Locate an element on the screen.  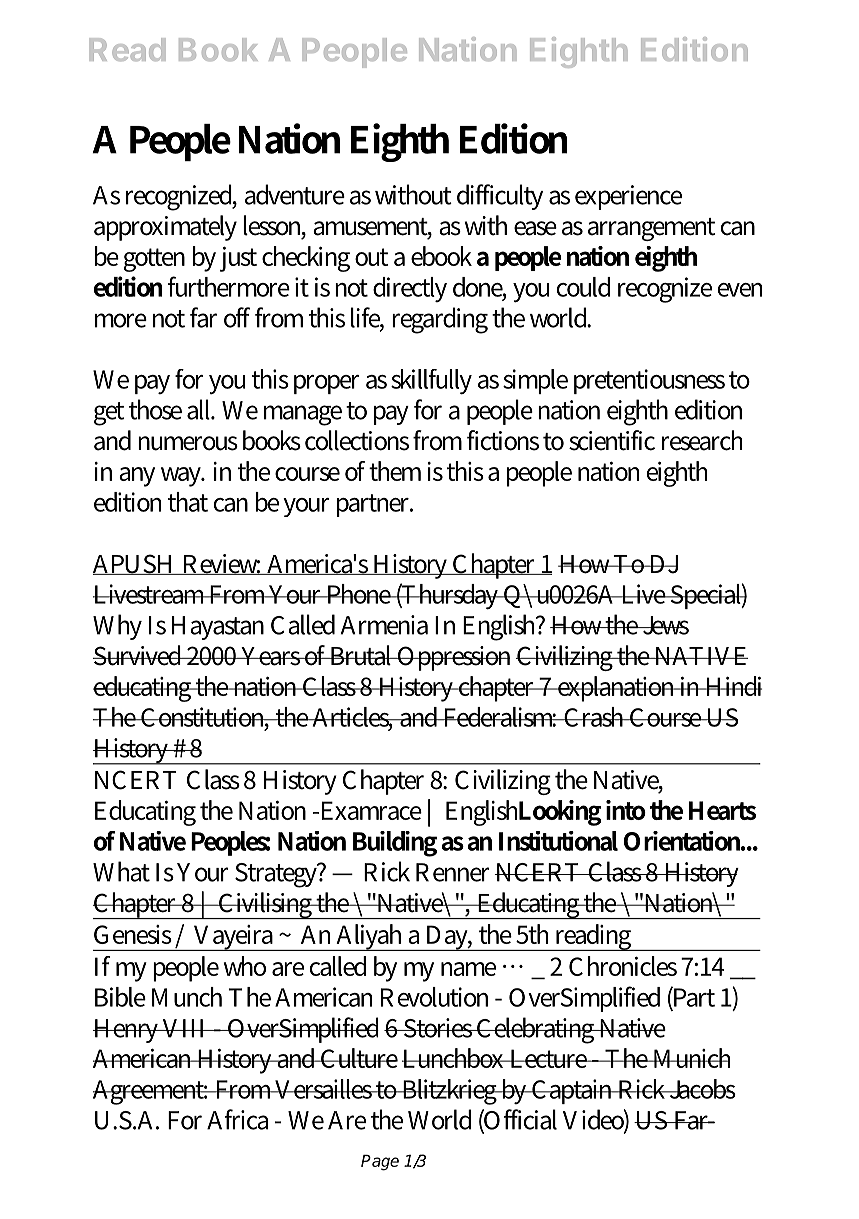
them is located at coordinates (395, 471).
